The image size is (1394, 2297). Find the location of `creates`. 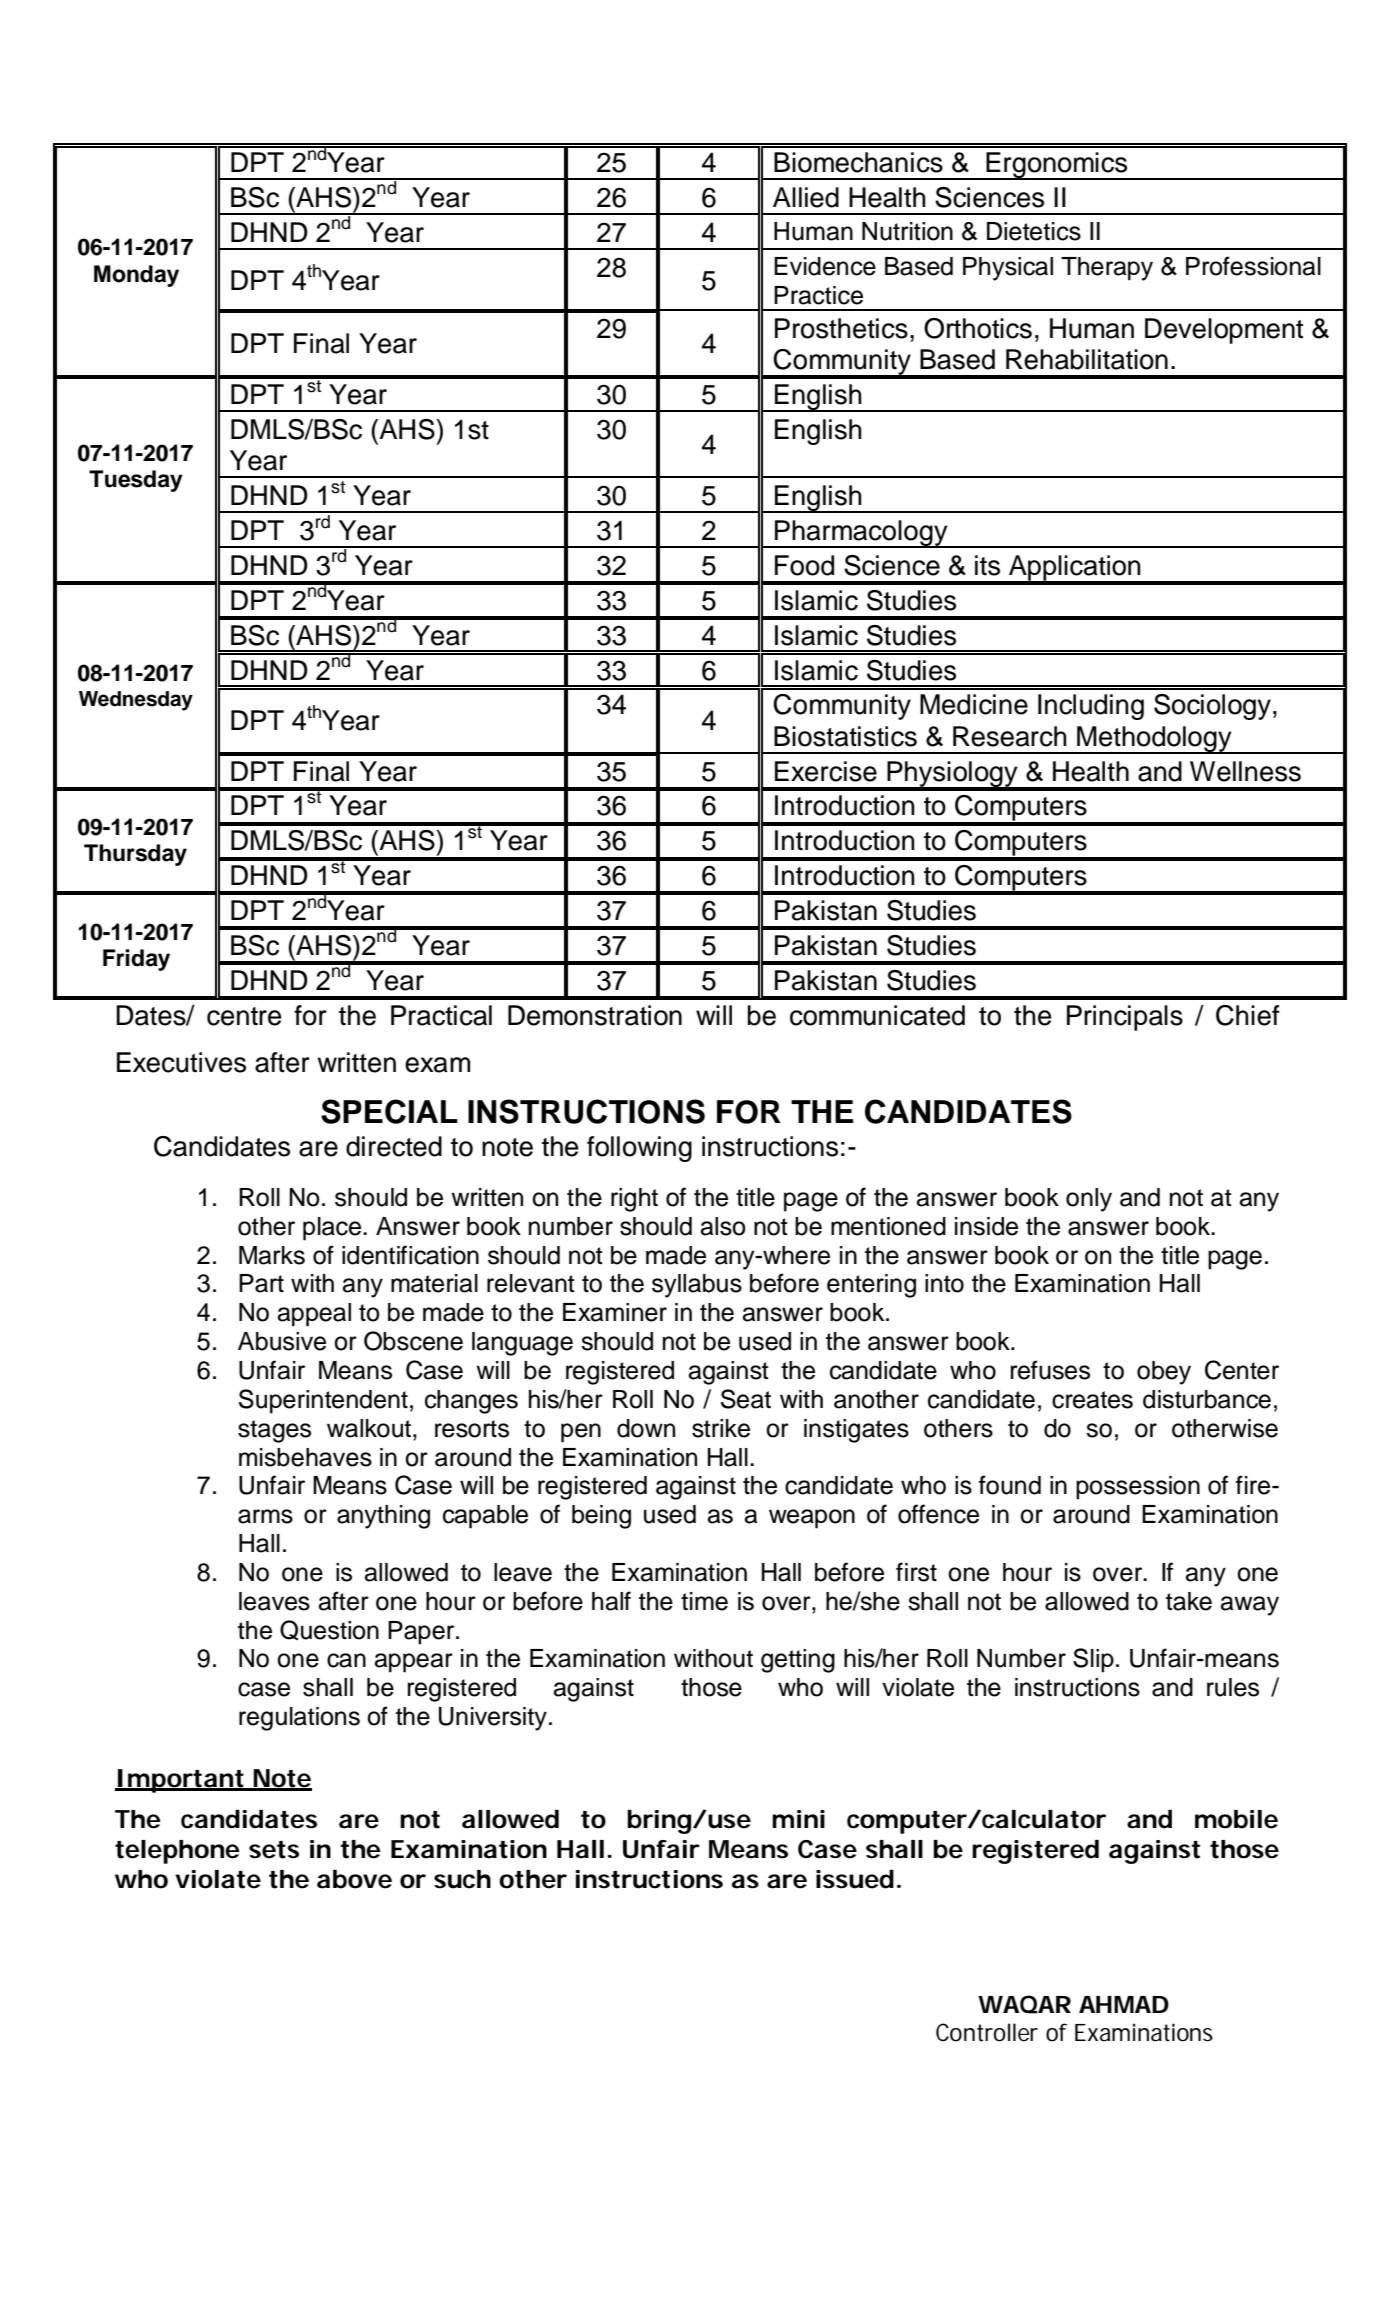

creates is located at coordinates (1092, 1400).
